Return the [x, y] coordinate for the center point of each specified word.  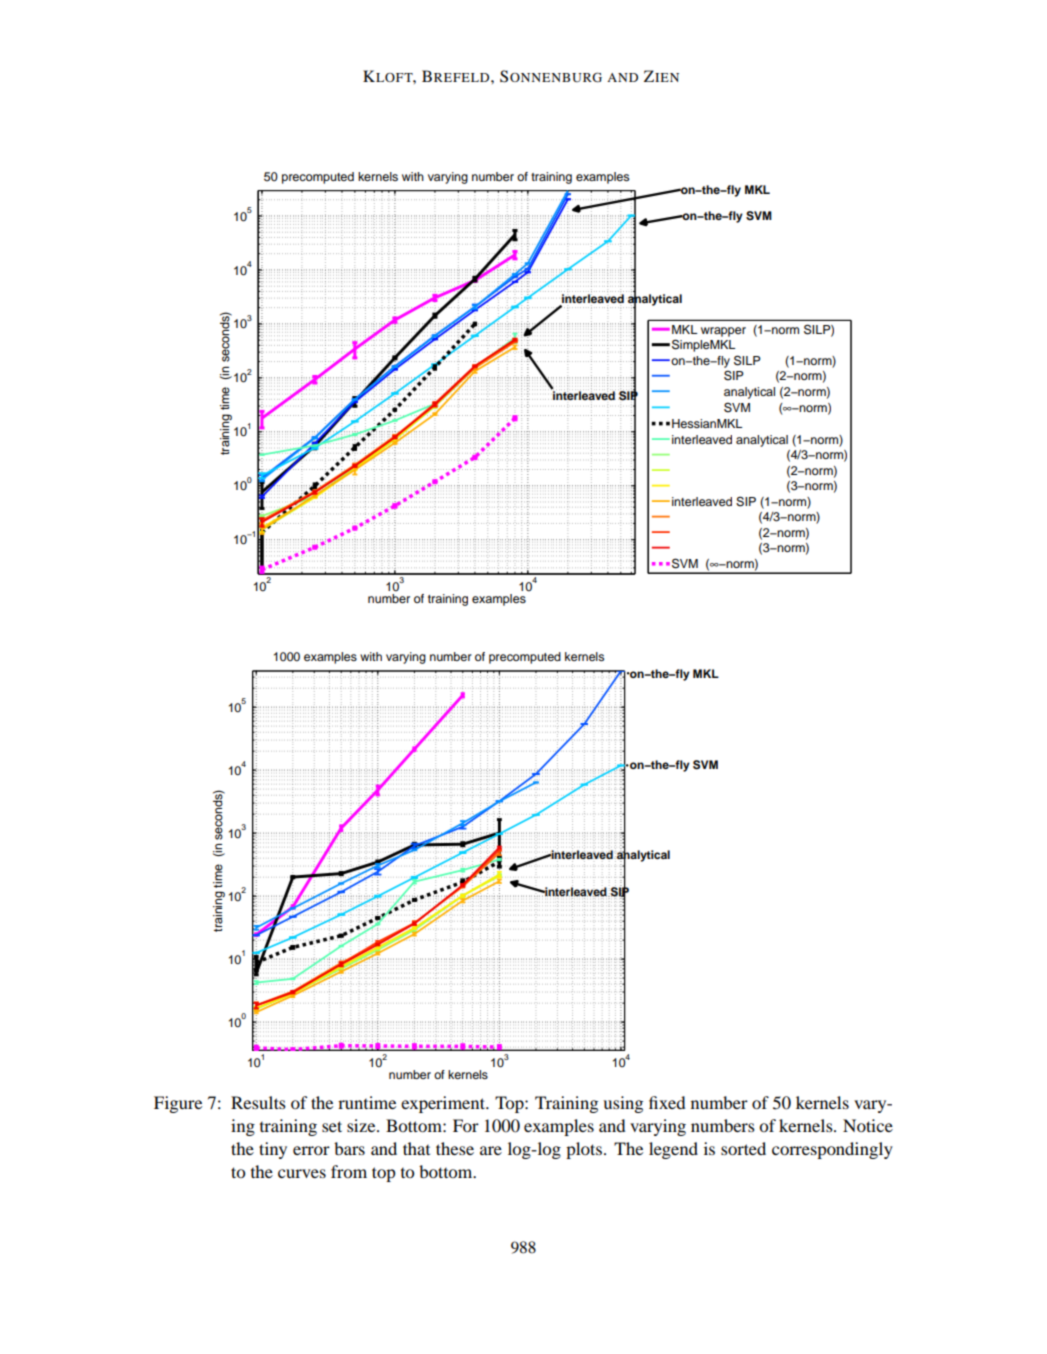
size [362, 1125]
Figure [178, 1104]
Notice [868, 1125]
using [623, 1104]
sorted [743, 1148]
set [332, 1126]
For [466, 1125]
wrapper [723, 332]
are [491, 1150]
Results [258, 1102]
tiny [273, 1150]
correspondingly [832, 1150]
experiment [444, 1104]
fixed [667, 1102]
